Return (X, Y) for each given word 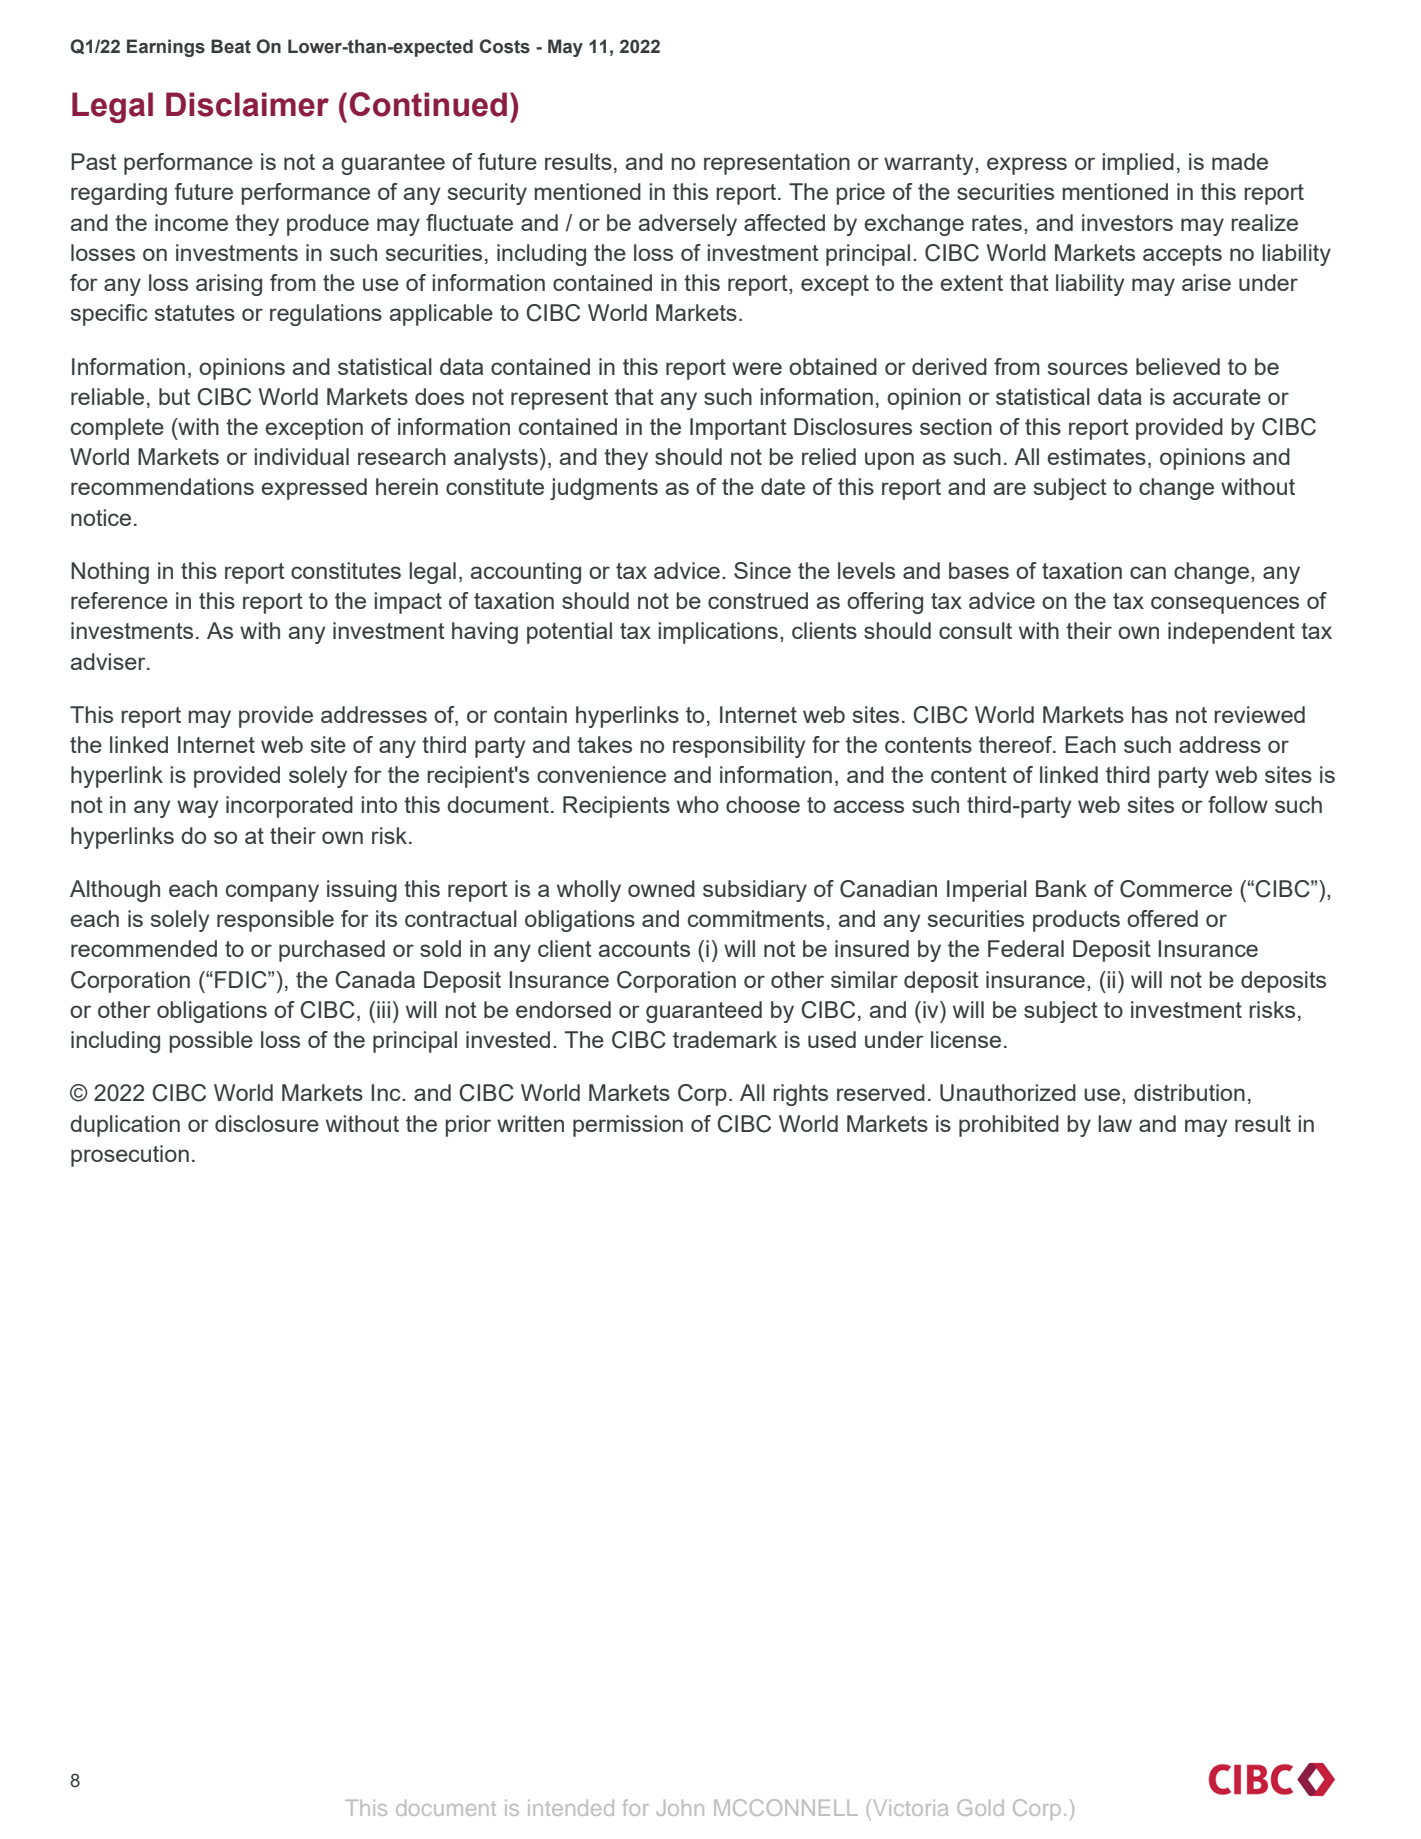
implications (718, 633)
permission (628, 1126)
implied (1138, 164)
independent (1231, 633)
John (680, 1808)
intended (571, 1808)
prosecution (130, 1156)
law (1115, 1123)
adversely (688, 225)
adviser (109, 661)
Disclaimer (247, 104)
